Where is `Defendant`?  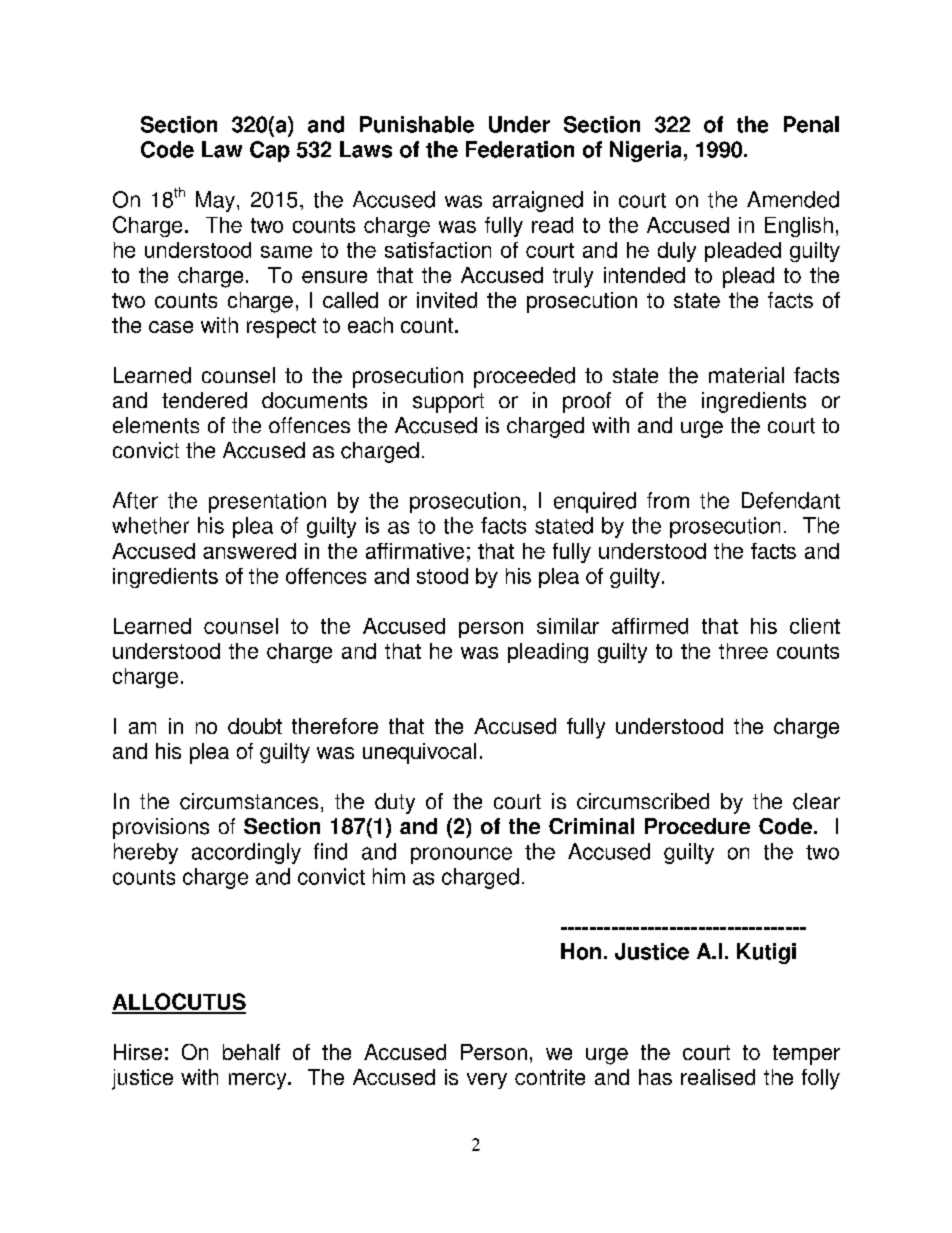
Defendant is located at coordinates (791, 500).
